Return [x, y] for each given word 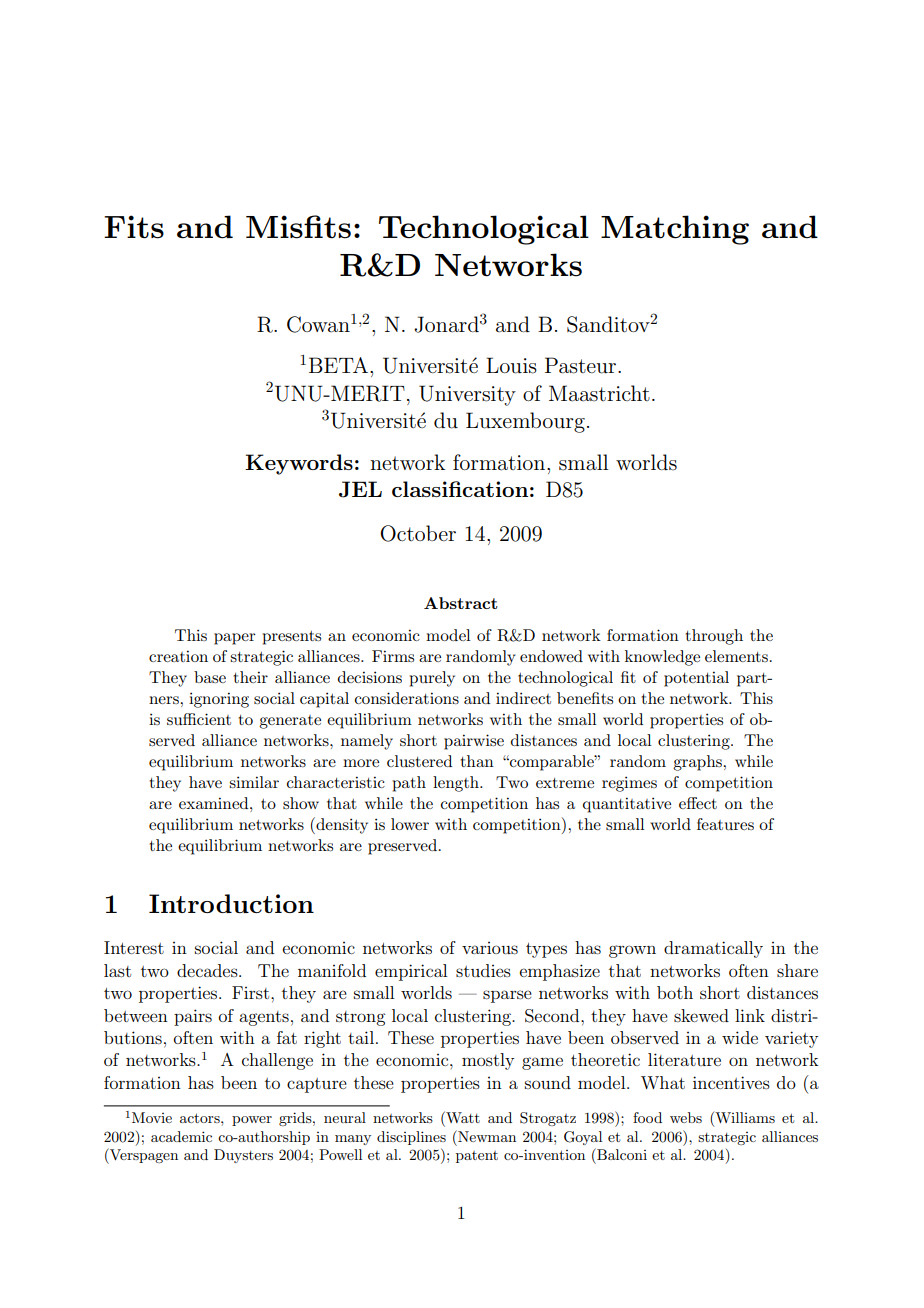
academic [181, 1136]
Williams [744, 1119]
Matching [675, 230]
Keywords [299, 464]
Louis [511, 365]
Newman [486, 1136]
